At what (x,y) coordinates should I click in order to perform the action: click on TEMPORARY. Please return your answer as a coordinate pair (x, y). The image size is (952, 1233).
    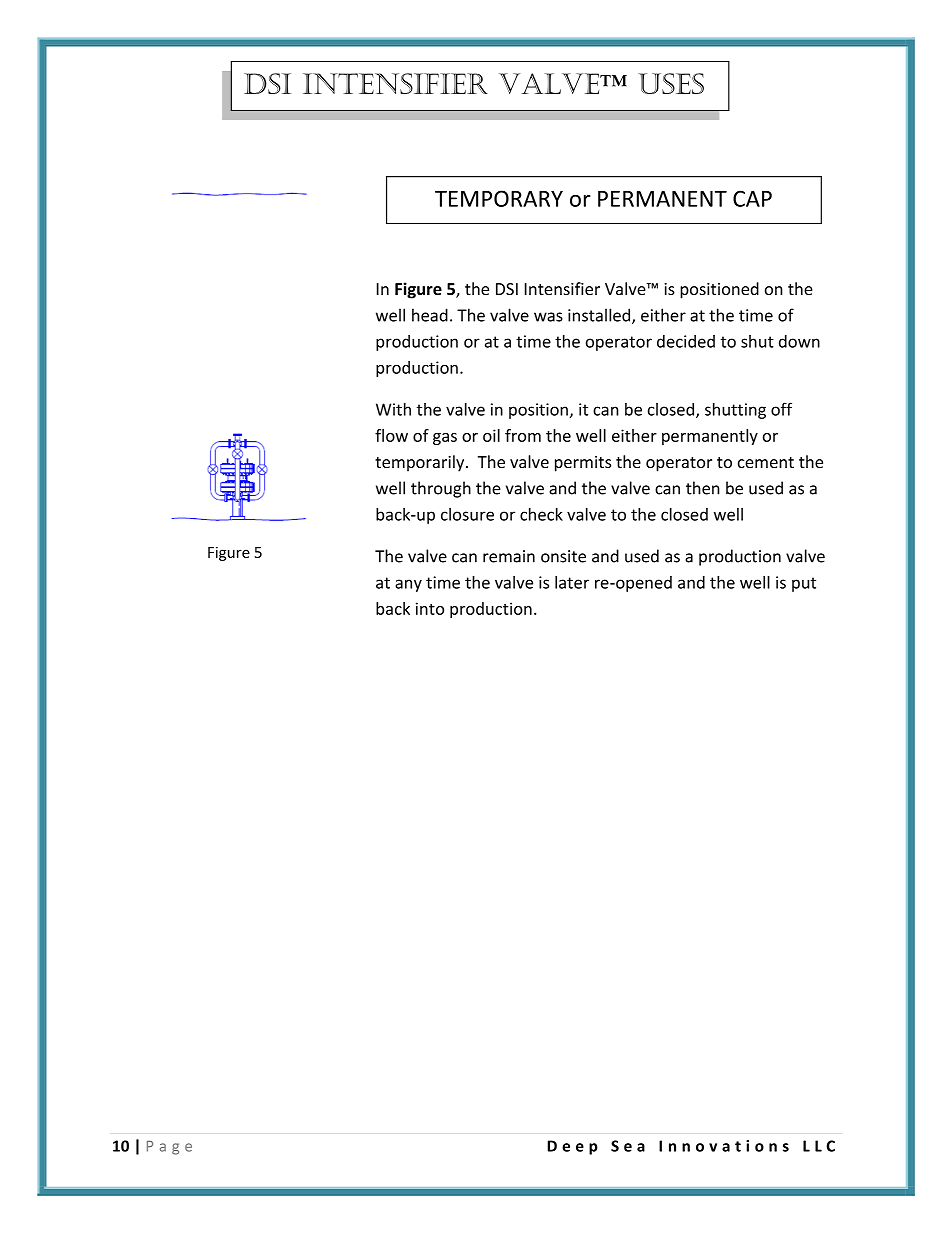
    Looking at the image, I should click on (499, 198).
